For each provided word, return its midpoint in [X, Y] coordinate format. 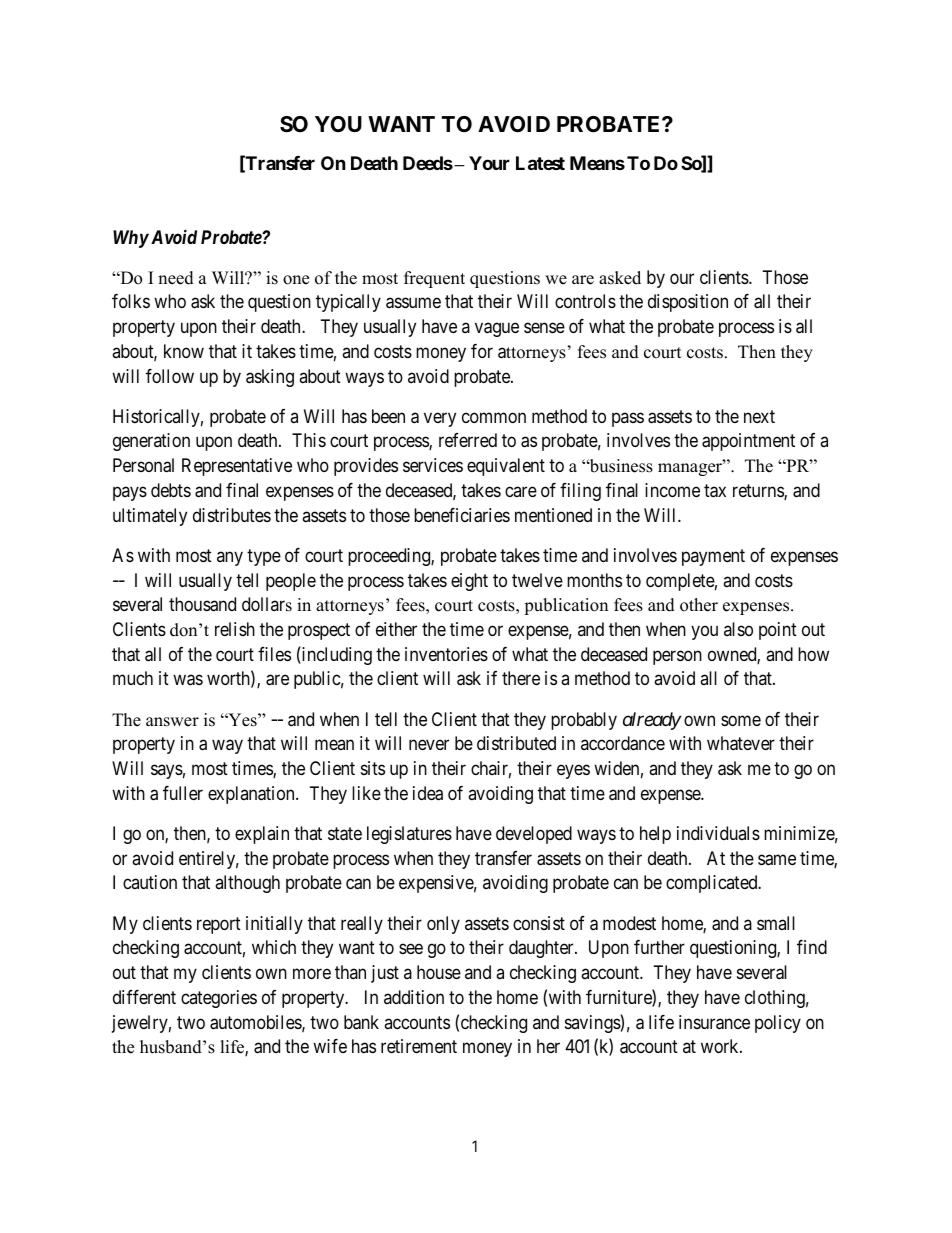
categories [219, 999]
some [741, 720]
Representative [237, 467]
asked [620, 278]
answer [172, 722]
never [429, 745]
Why [131, 239]
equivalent [506, 467]
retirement [419, 1046]
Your [489, 163]
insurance [714, 1022]
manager [691, 469]
